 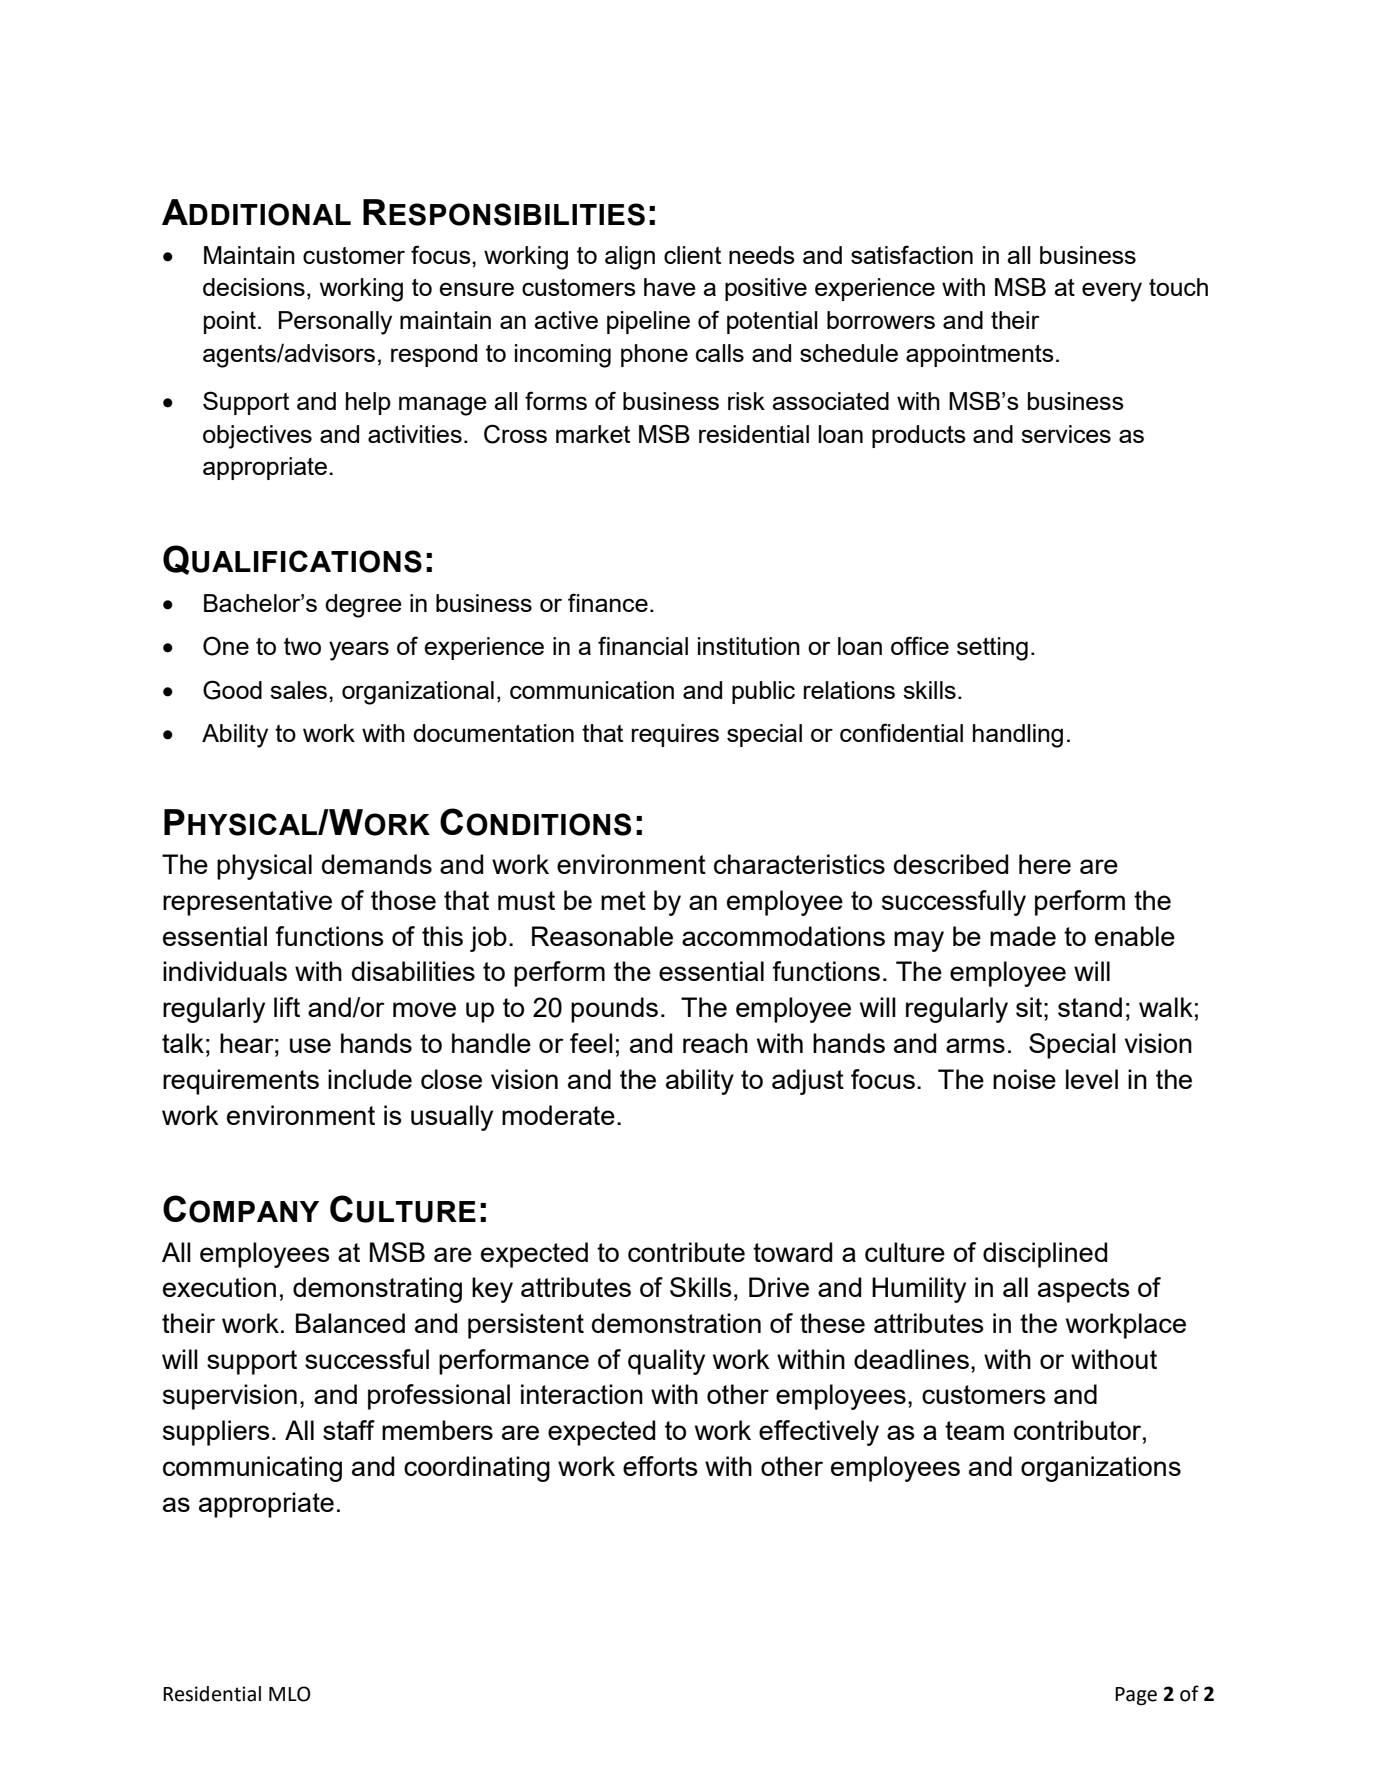 I want to click on two, so click(x=302, y=646).
